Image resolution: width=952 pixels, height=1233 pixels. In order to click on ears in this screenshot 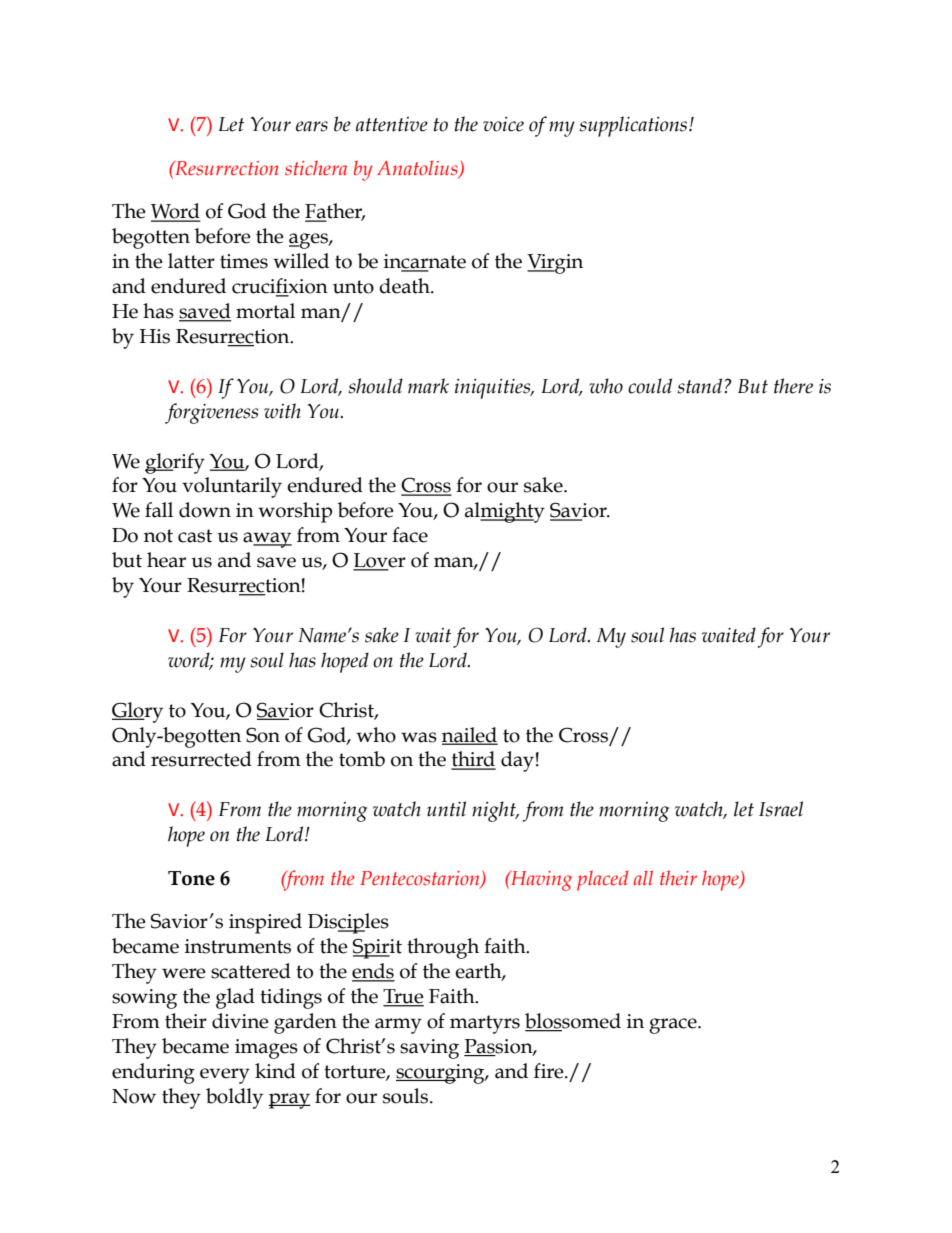, I will do `click(312, 126)`.
